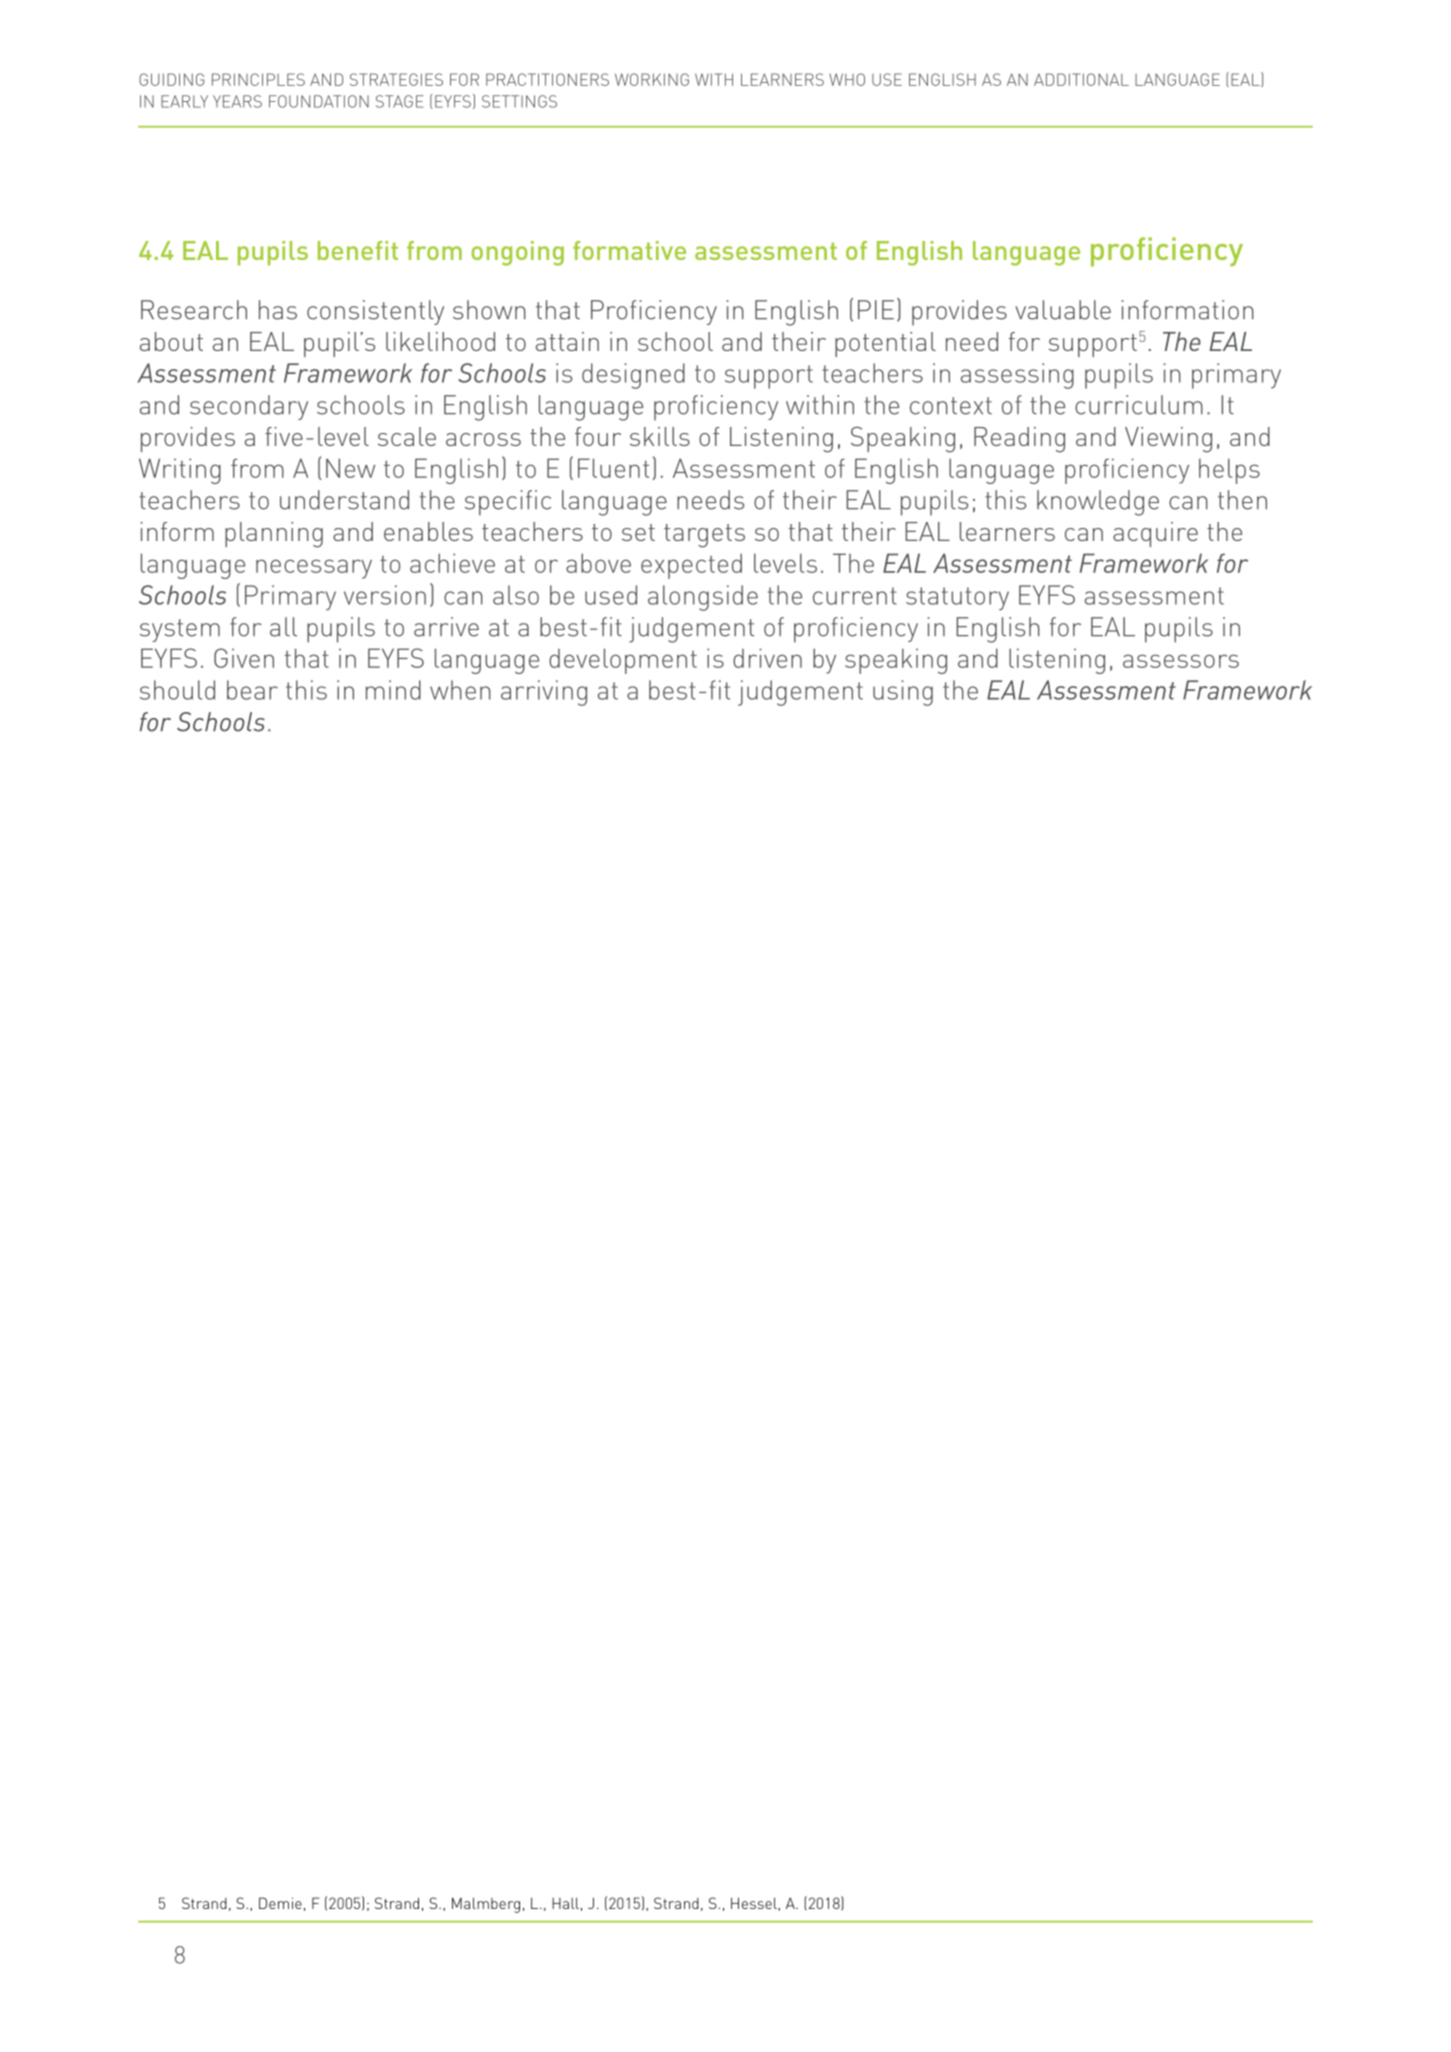 This screenshot has width=1451, height=2052. I want to click on bear, so click(252, 690).
